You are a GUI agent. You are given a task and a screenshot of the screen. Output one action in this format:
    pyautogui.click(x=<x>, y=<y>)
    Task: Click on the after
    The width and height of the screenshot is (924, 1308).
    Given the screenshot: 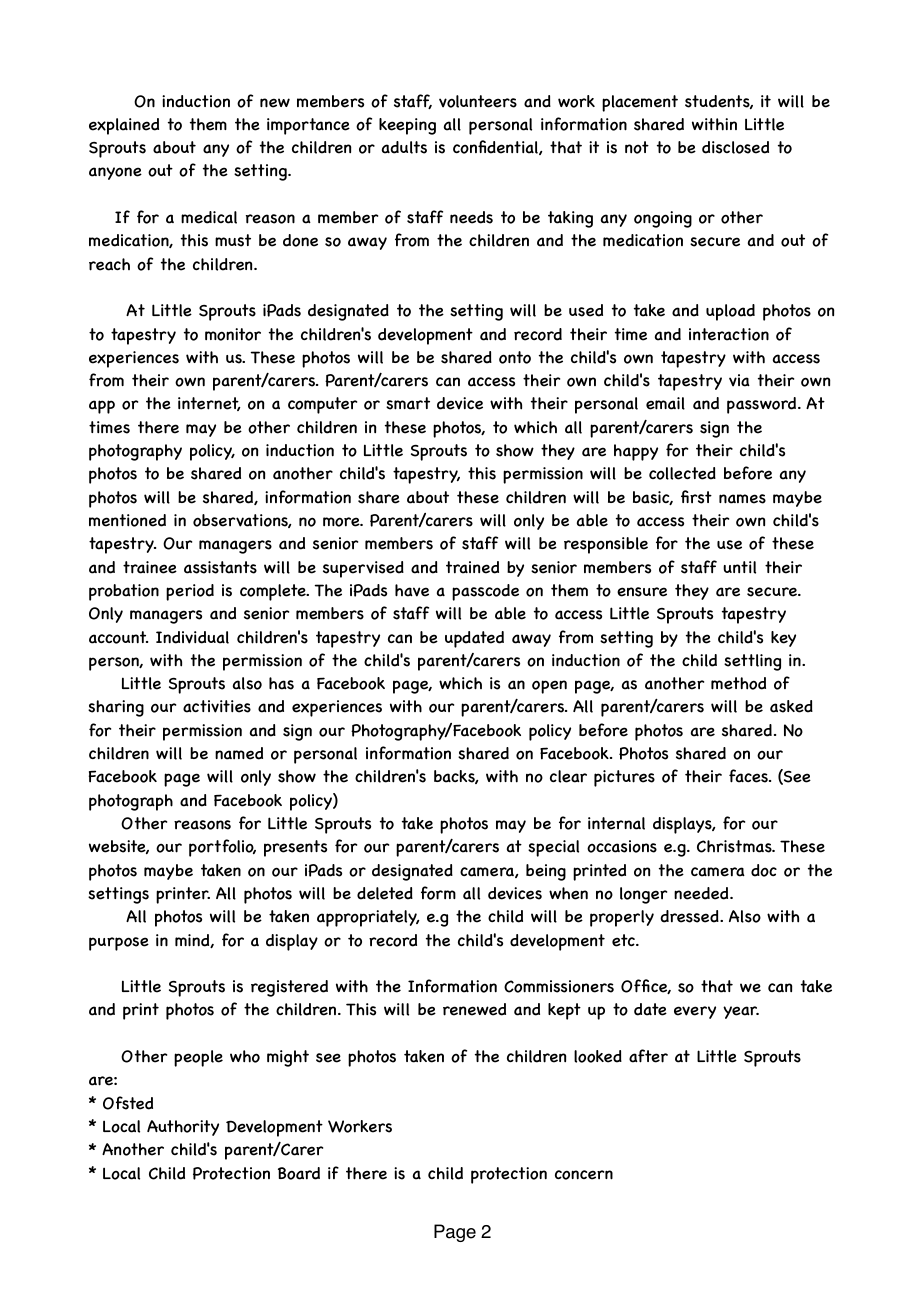 What is the action you would take?
    pyautogui.click(x=648, y=1056)
